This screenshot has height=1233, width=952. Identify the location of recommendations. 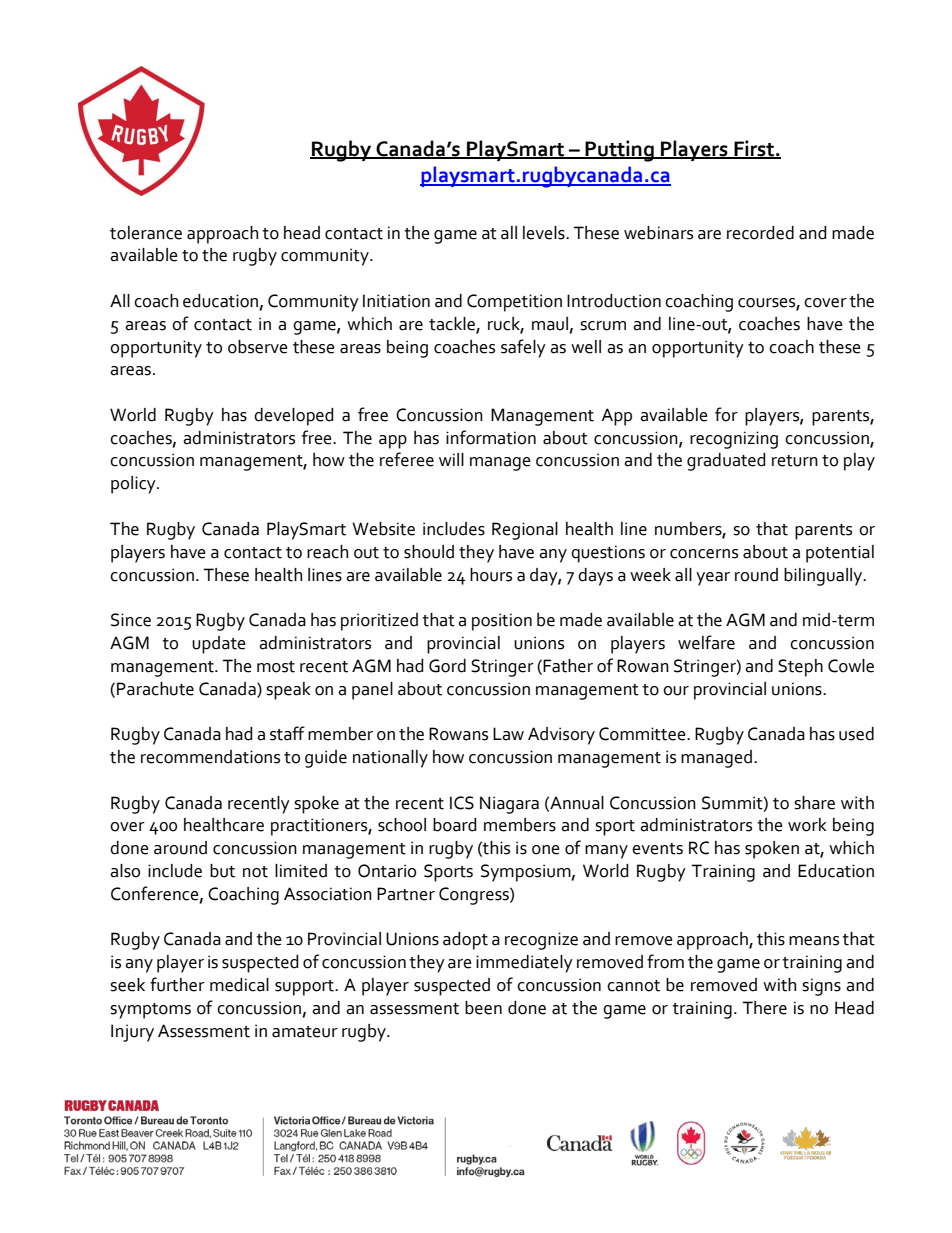
(210, 757).
